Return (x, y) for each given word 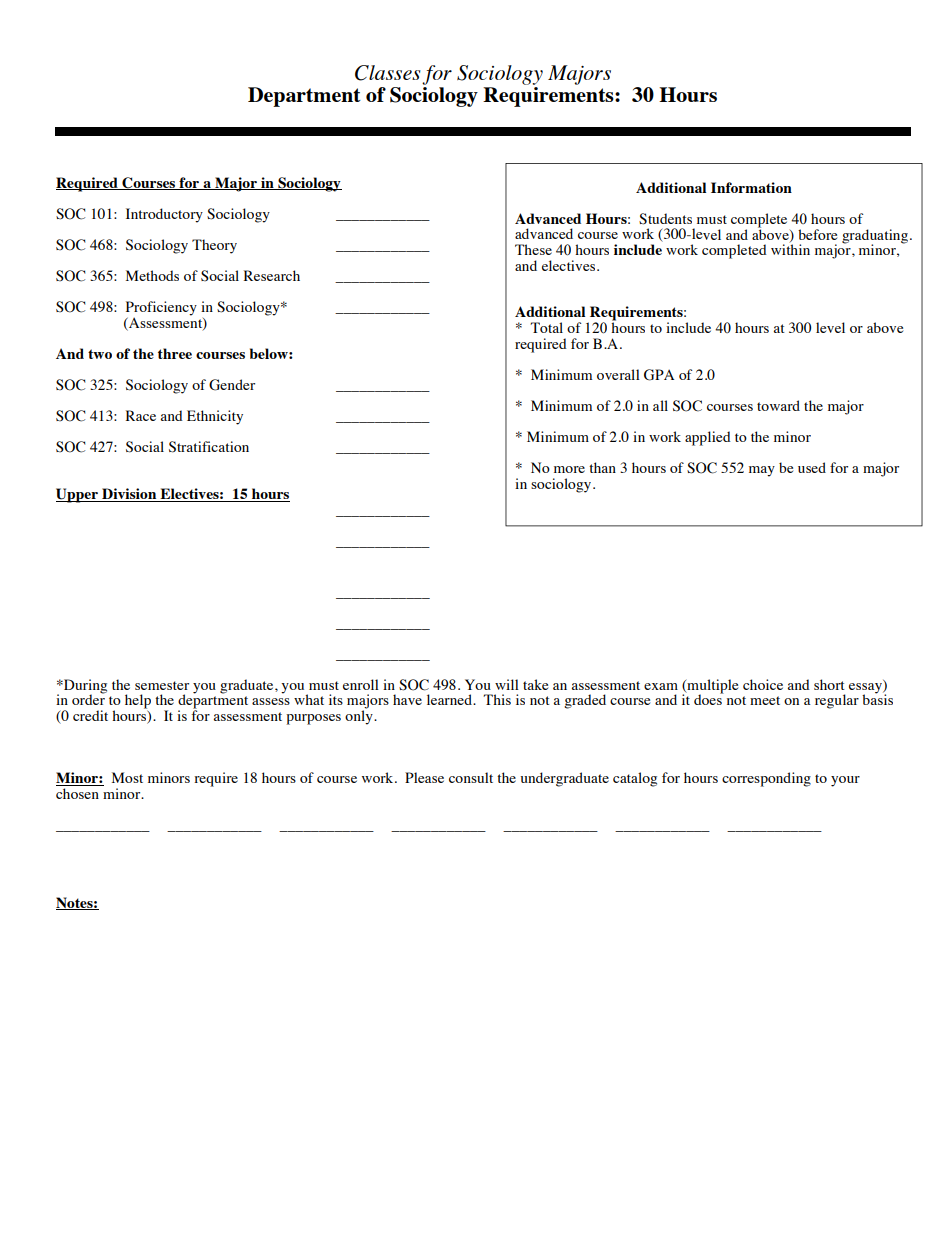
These (533, 249)
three (175, 353)
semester (162, 685)
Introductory (164, 215)
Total (546, 327)
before (817, 234)
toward (778, 405)
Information (751, 187)
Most (127, 777)
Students (665, 219)
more (569, 469)
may (762, 471)
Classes (388, 73)
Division (129, 495)
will (507, 684)
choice (763, 684)
